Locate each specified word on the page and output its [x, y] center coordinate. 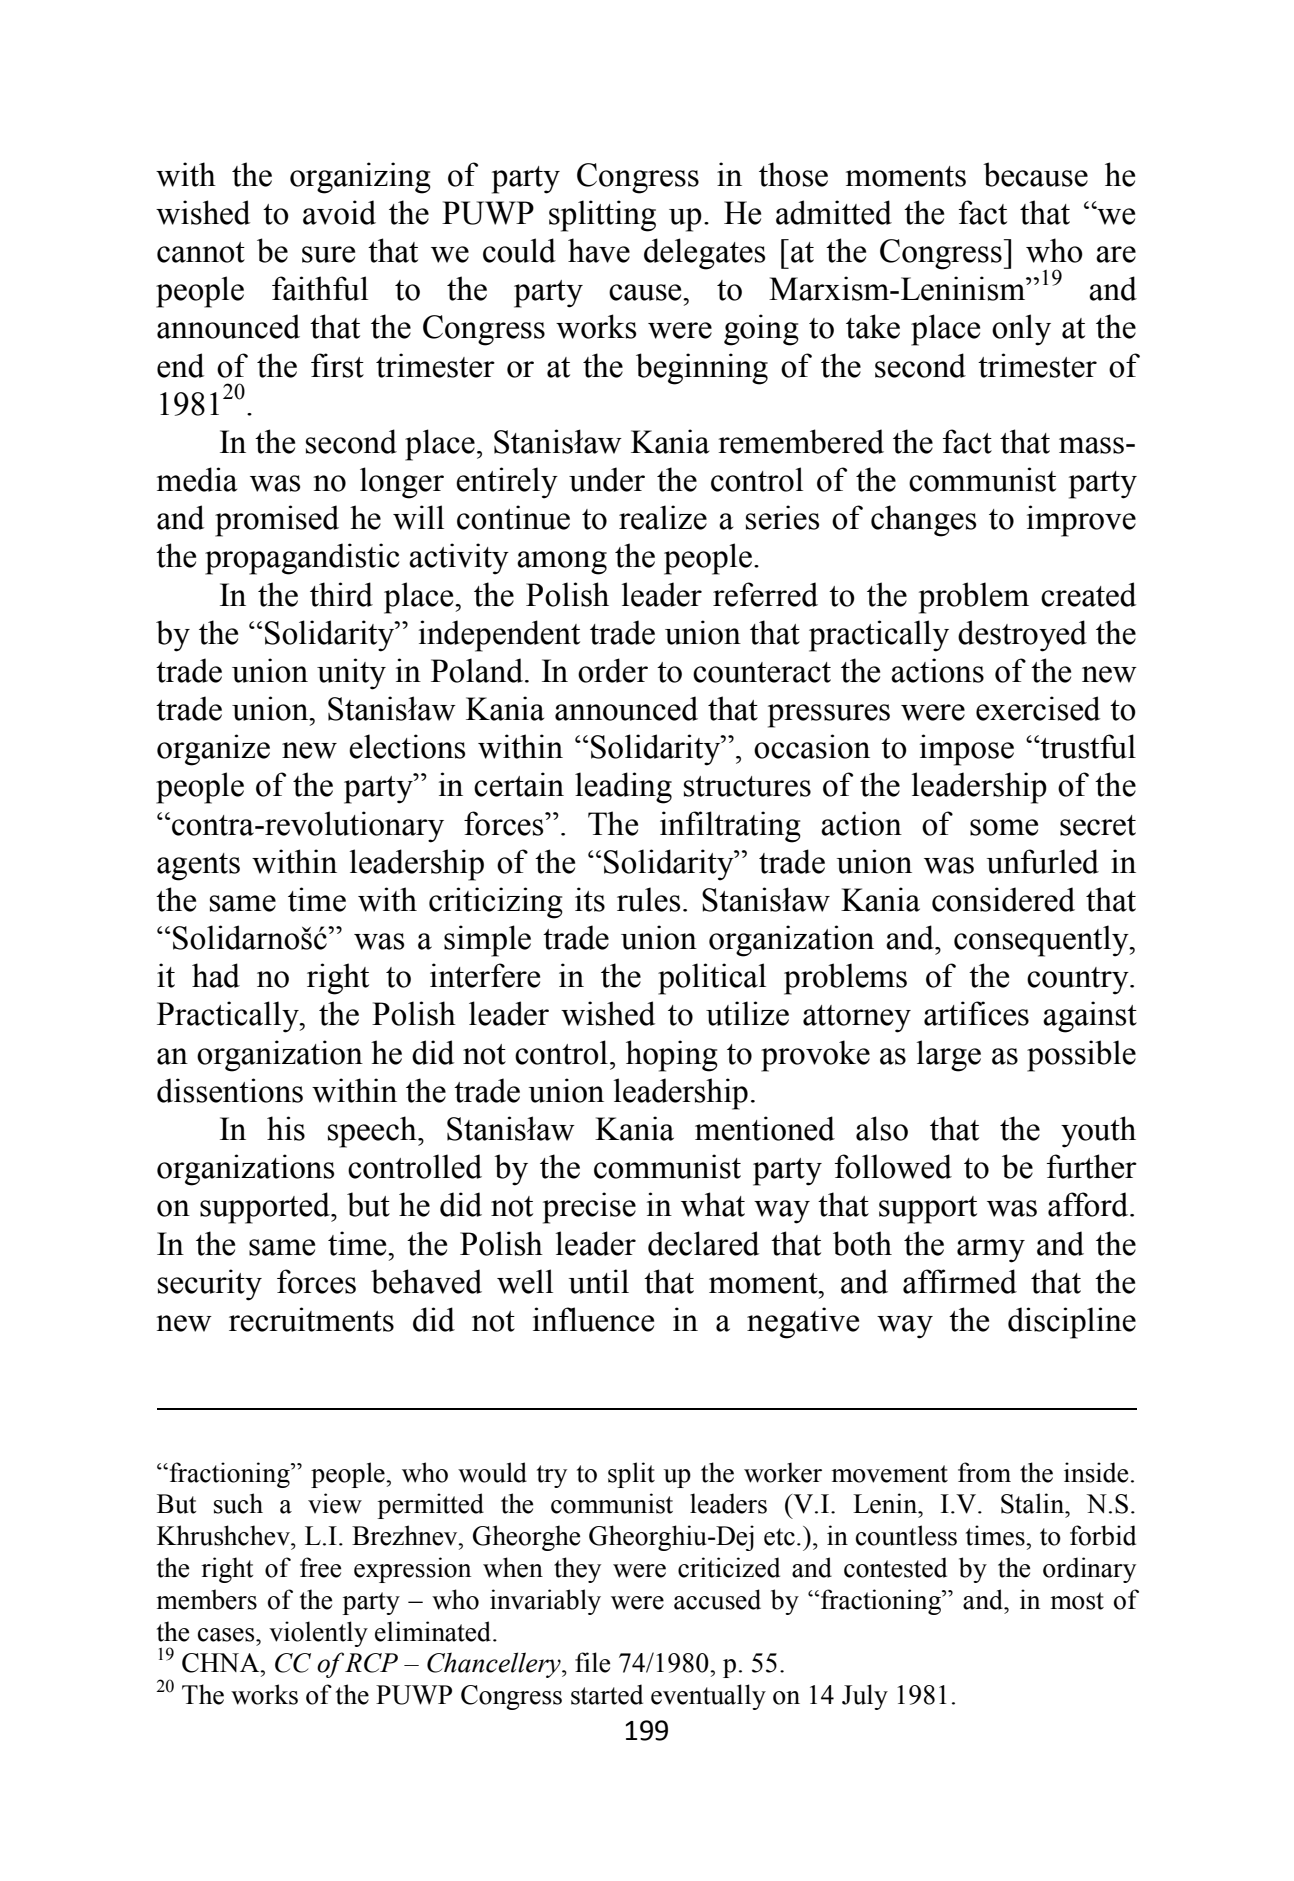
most [1077, 1601]
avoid [339, 212]
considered [1003, 899]
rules [648, 899]
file [592, 1662]
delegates [704, 254]
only [1021, 330]
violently [318, 1634]
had [216, 975]
